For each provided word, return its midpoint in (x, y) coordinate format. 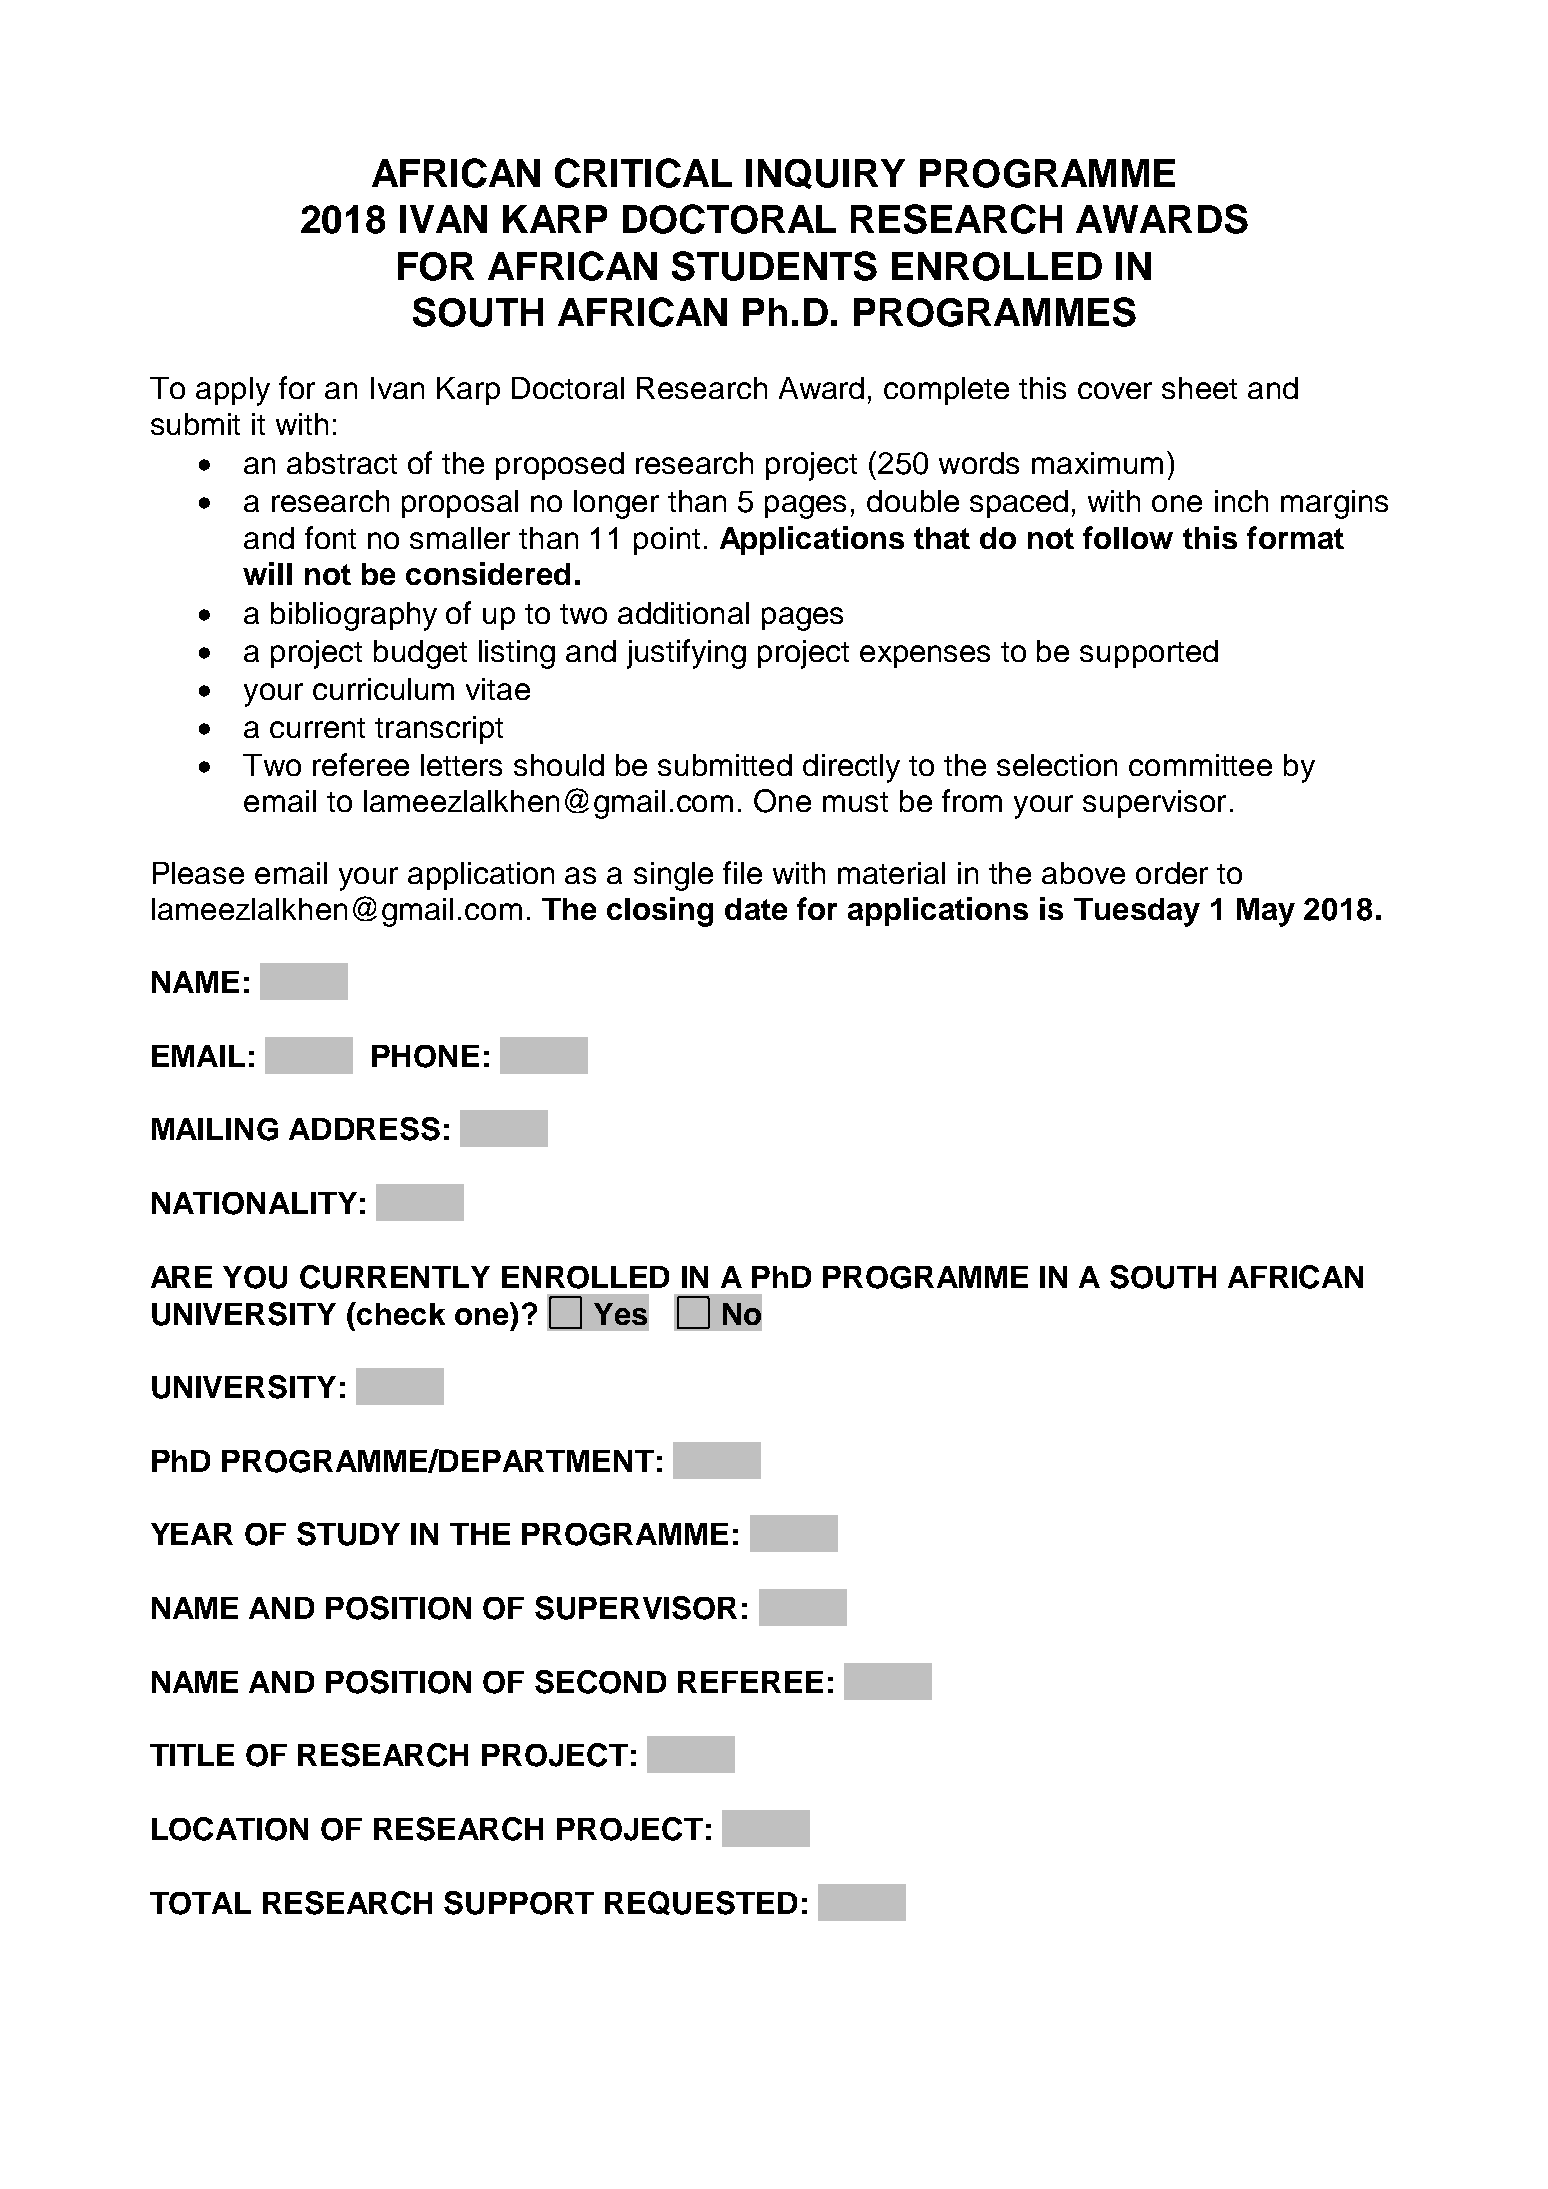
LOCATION (230, 1829)
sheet (1199, 388)
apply (233, 391)
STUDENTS (774, 266)
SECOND (600, 1682)
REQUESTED (701, 1903)
